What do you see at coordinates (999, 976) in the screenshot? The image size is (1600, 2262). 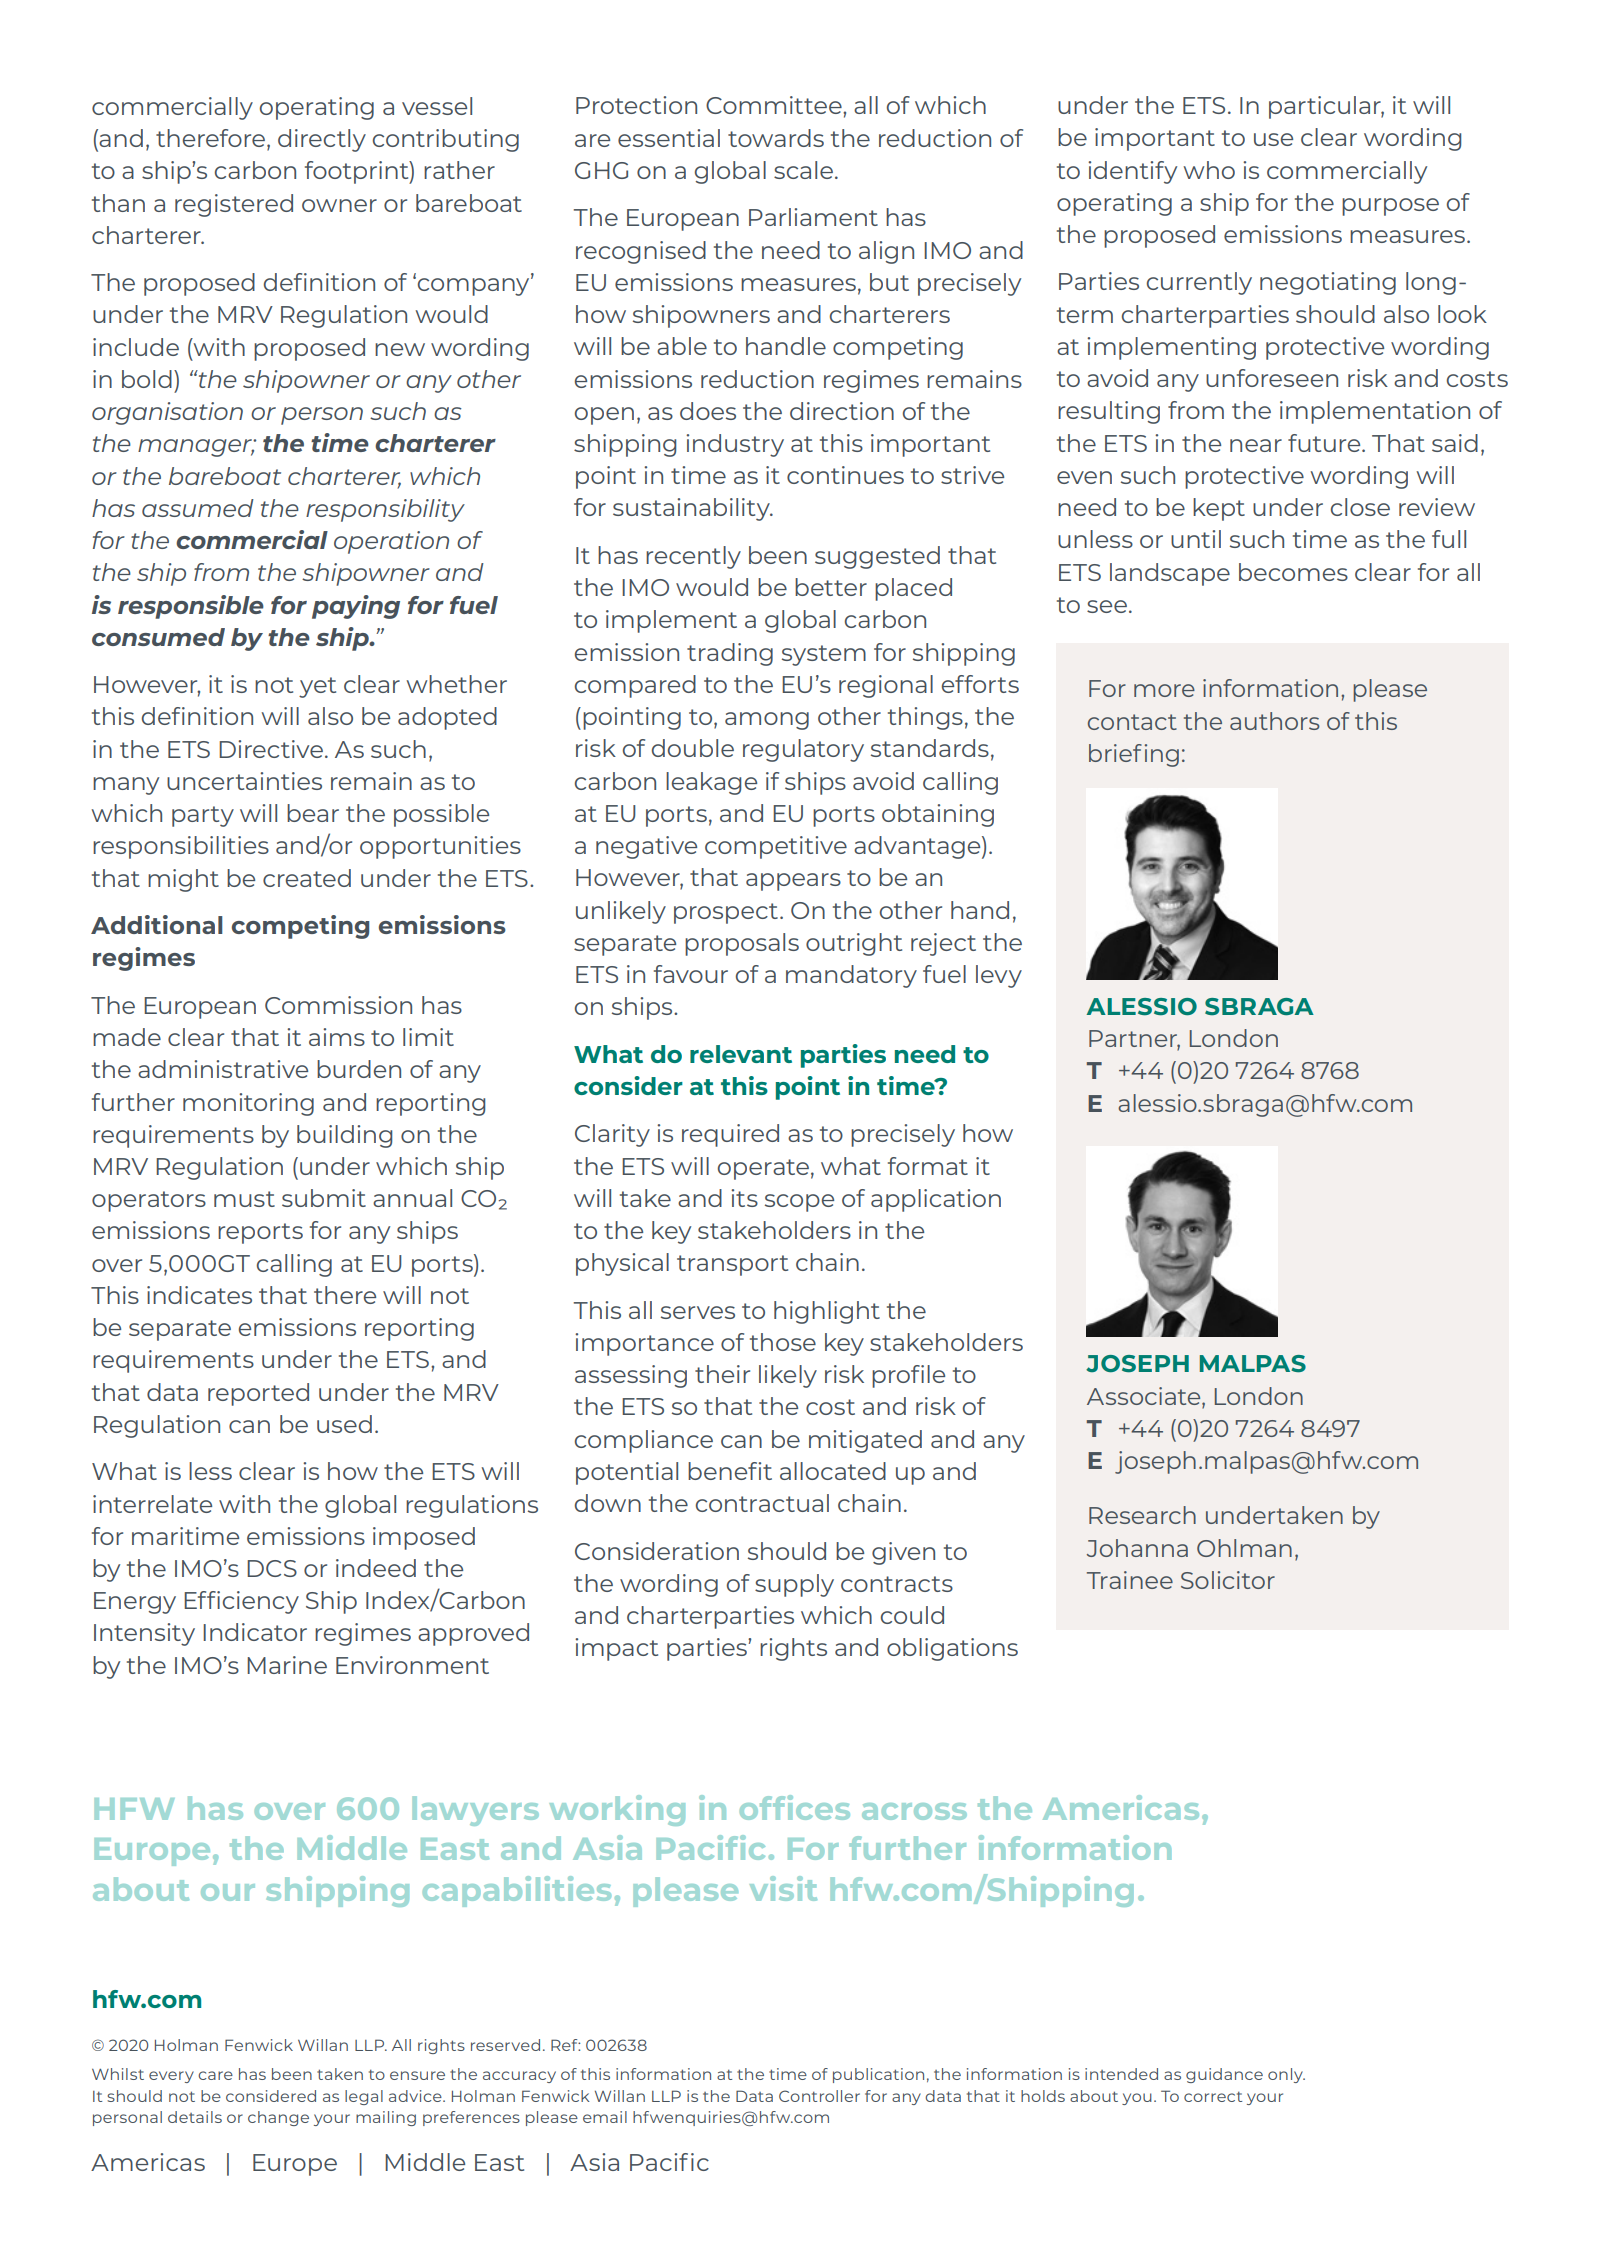 I see `levy` at bounding box center [999, 976].
